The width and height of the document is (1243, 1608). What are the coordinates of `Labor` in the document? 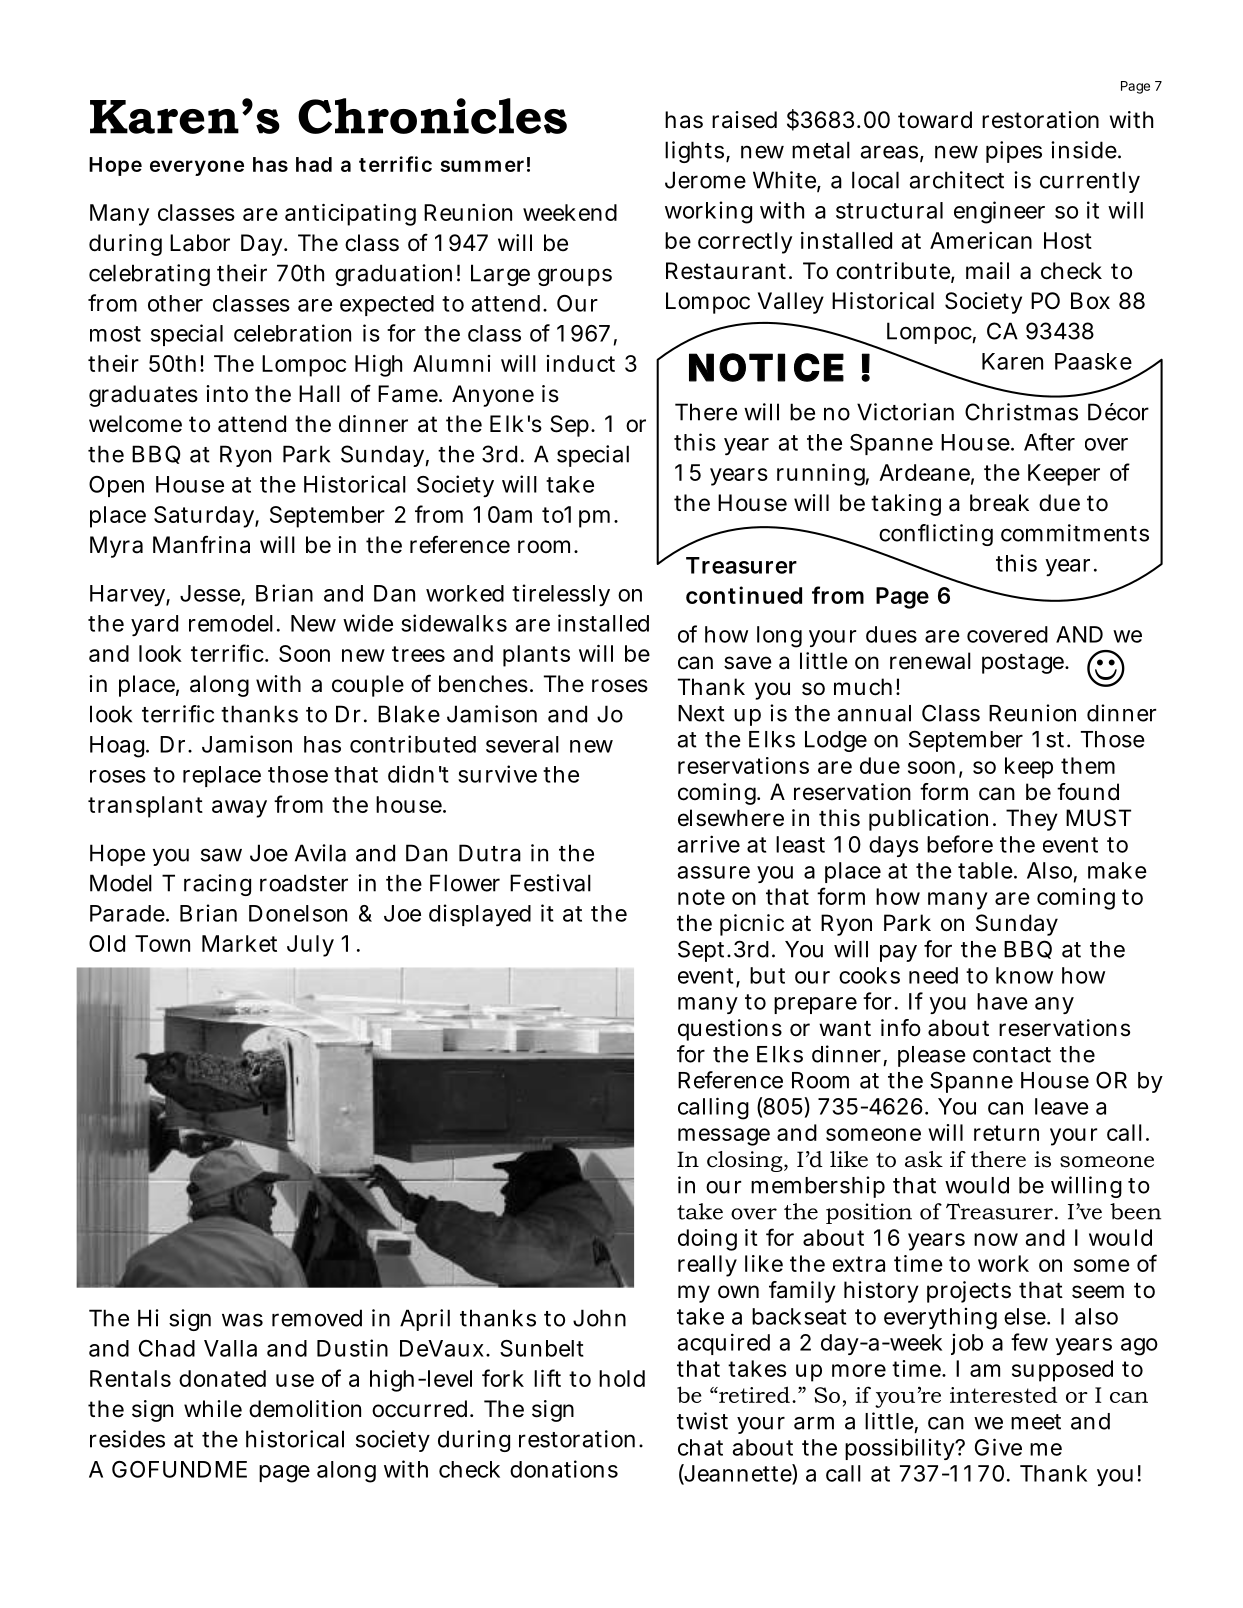 It's located at (200, 243).
